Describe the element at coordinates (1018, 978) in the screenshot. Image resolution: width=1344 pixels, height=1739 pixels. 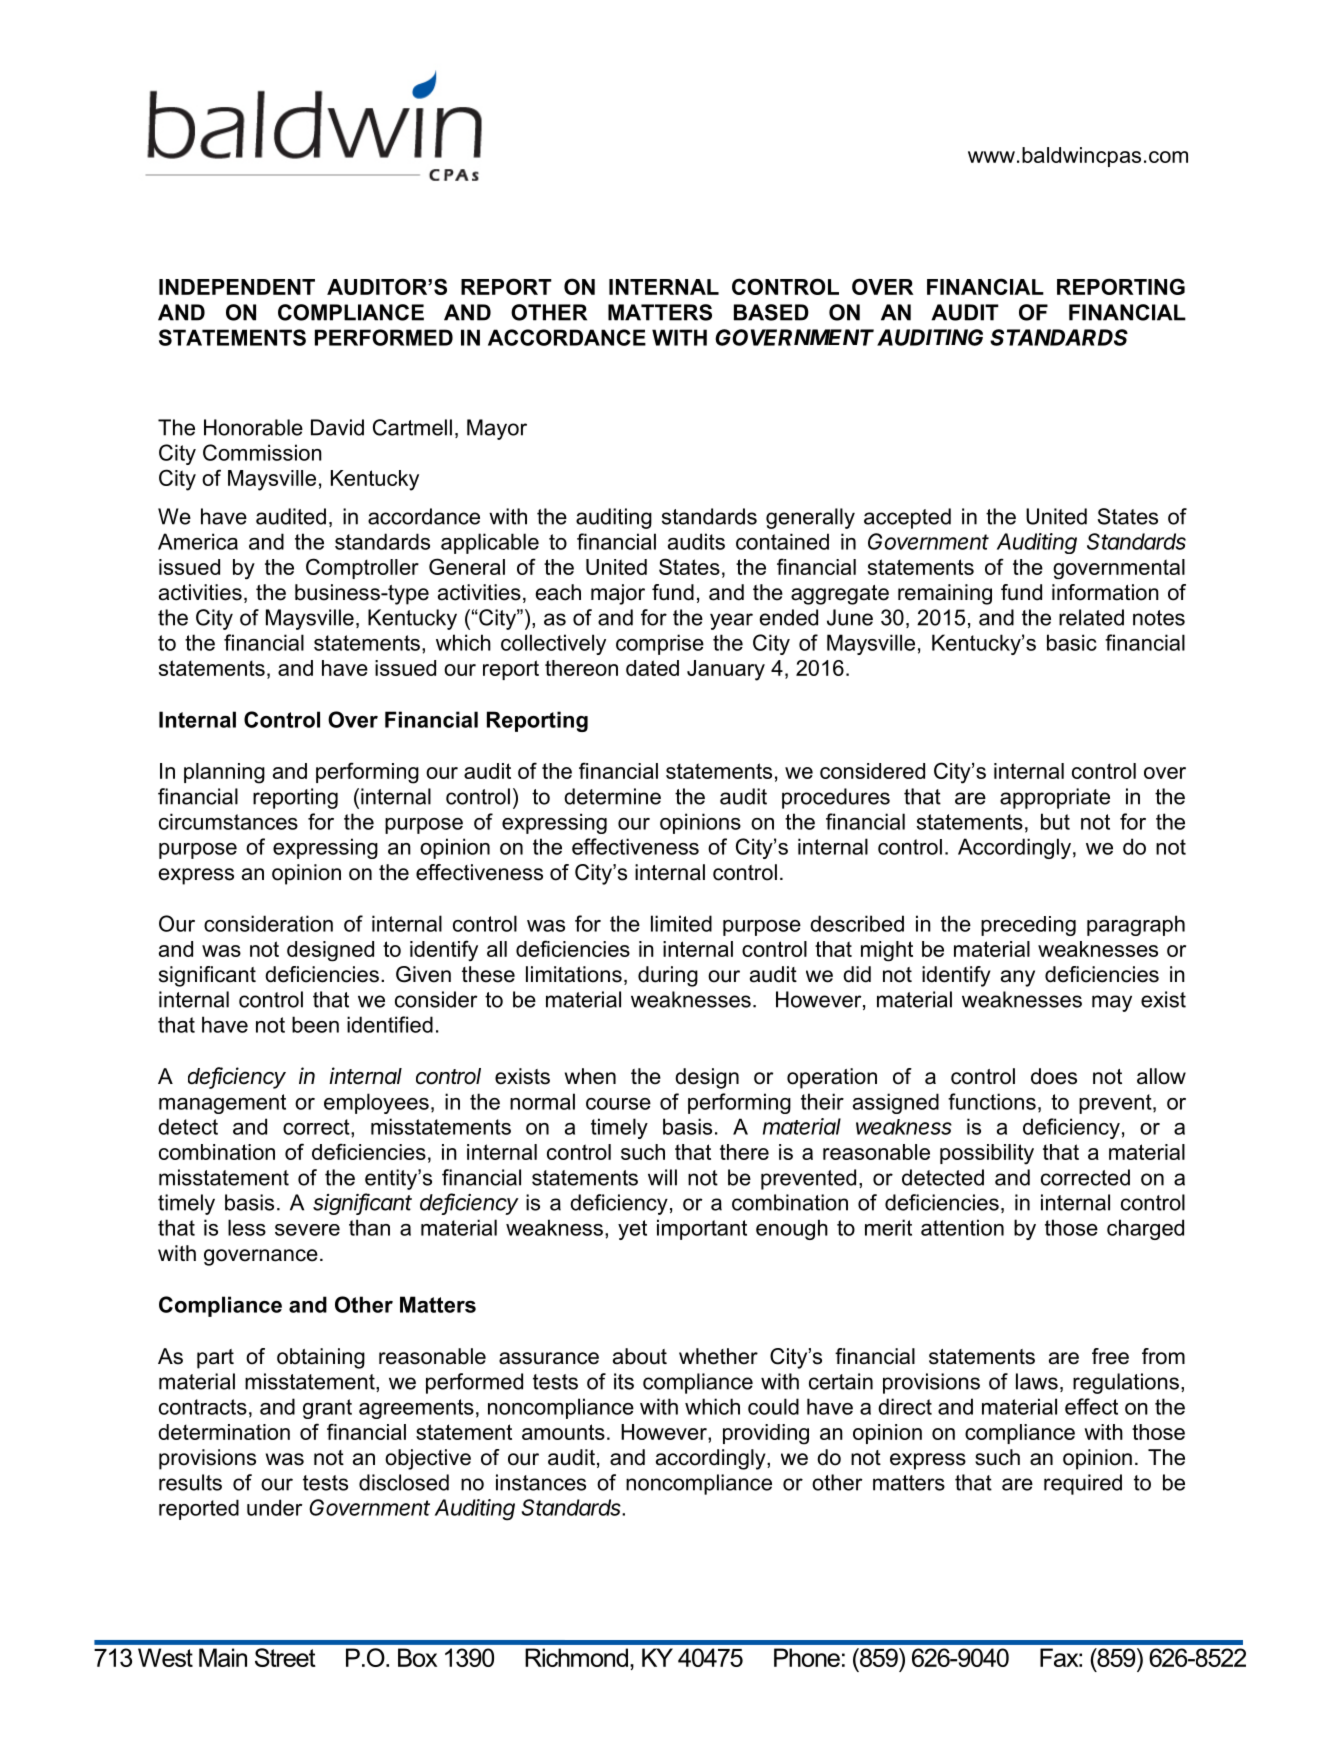
I see `any` at that location.
